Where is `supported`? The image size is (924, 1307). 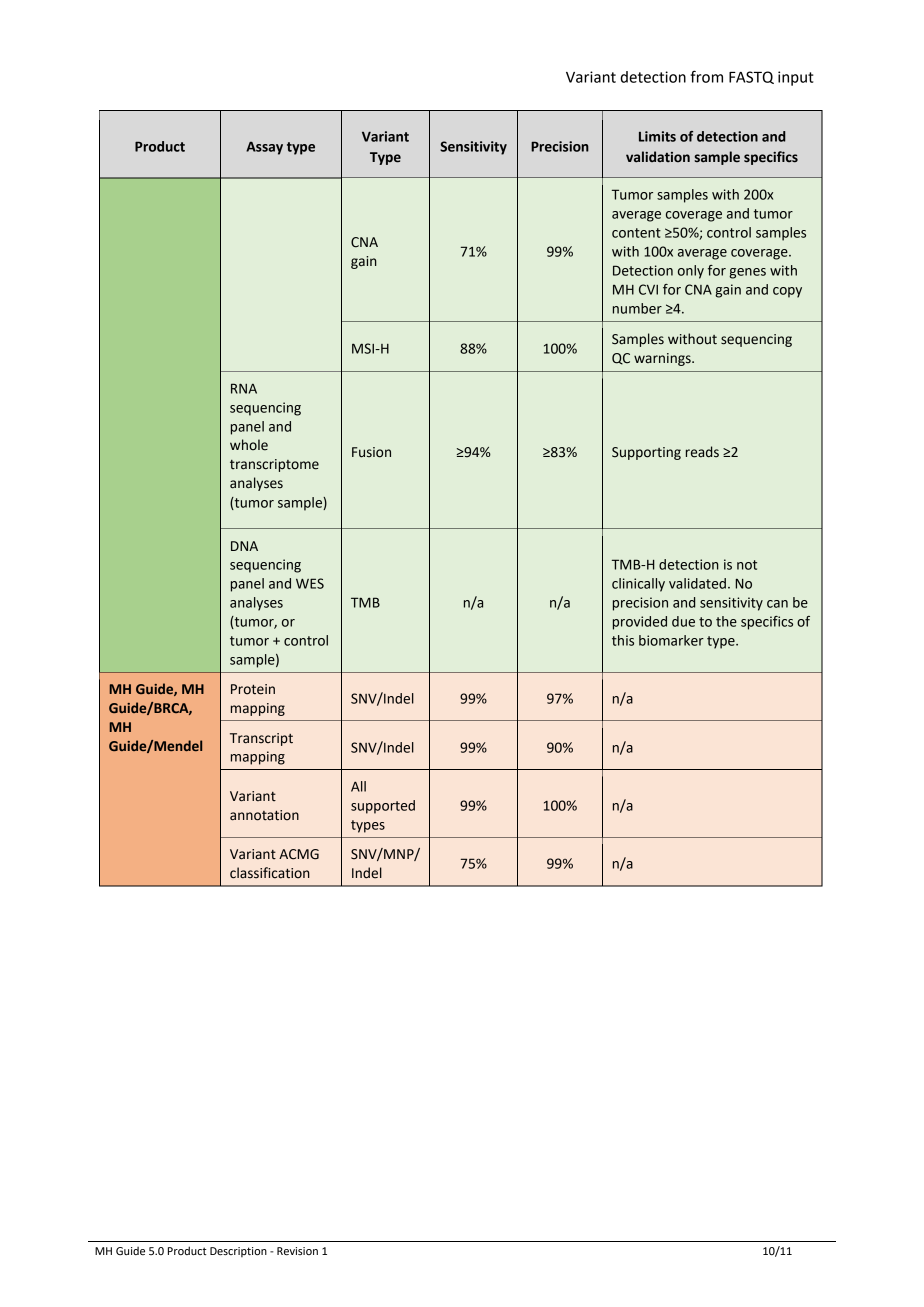 supported is located at coordinates (383, 807).
